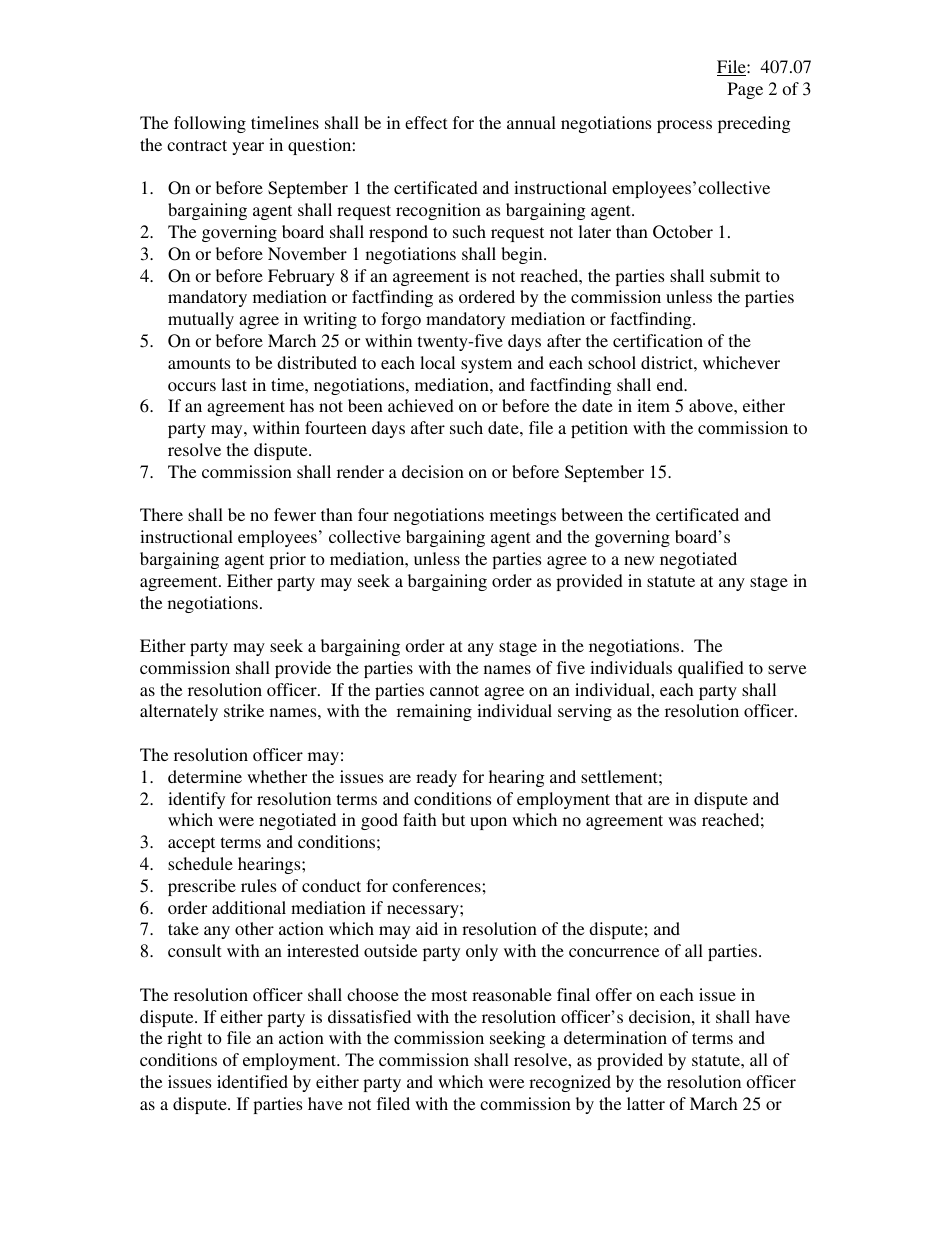 The image size is (952, 1233). I want to click on following, so click(210, 124).
